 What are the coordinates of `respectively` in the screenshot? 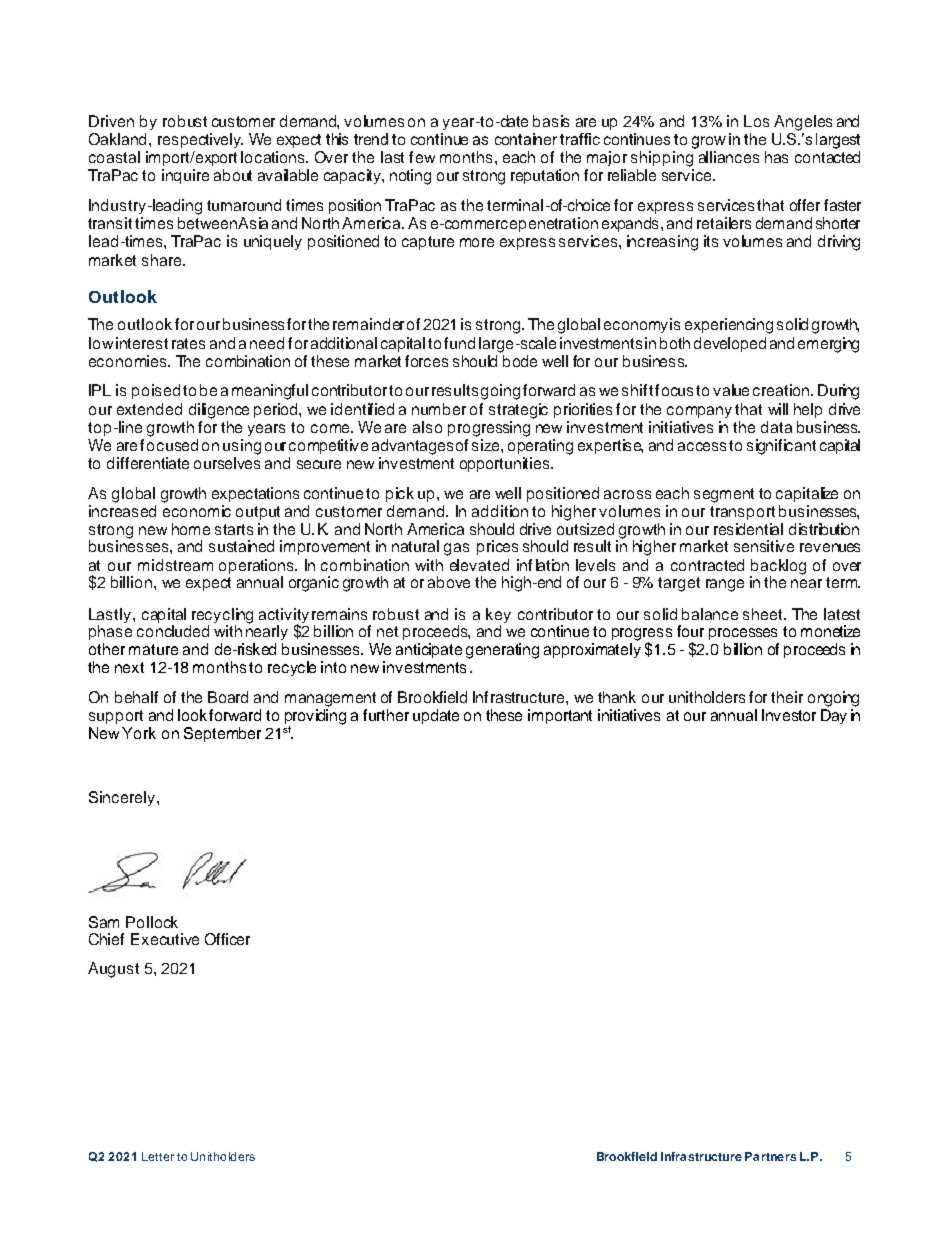 It's located at (200, 140).
